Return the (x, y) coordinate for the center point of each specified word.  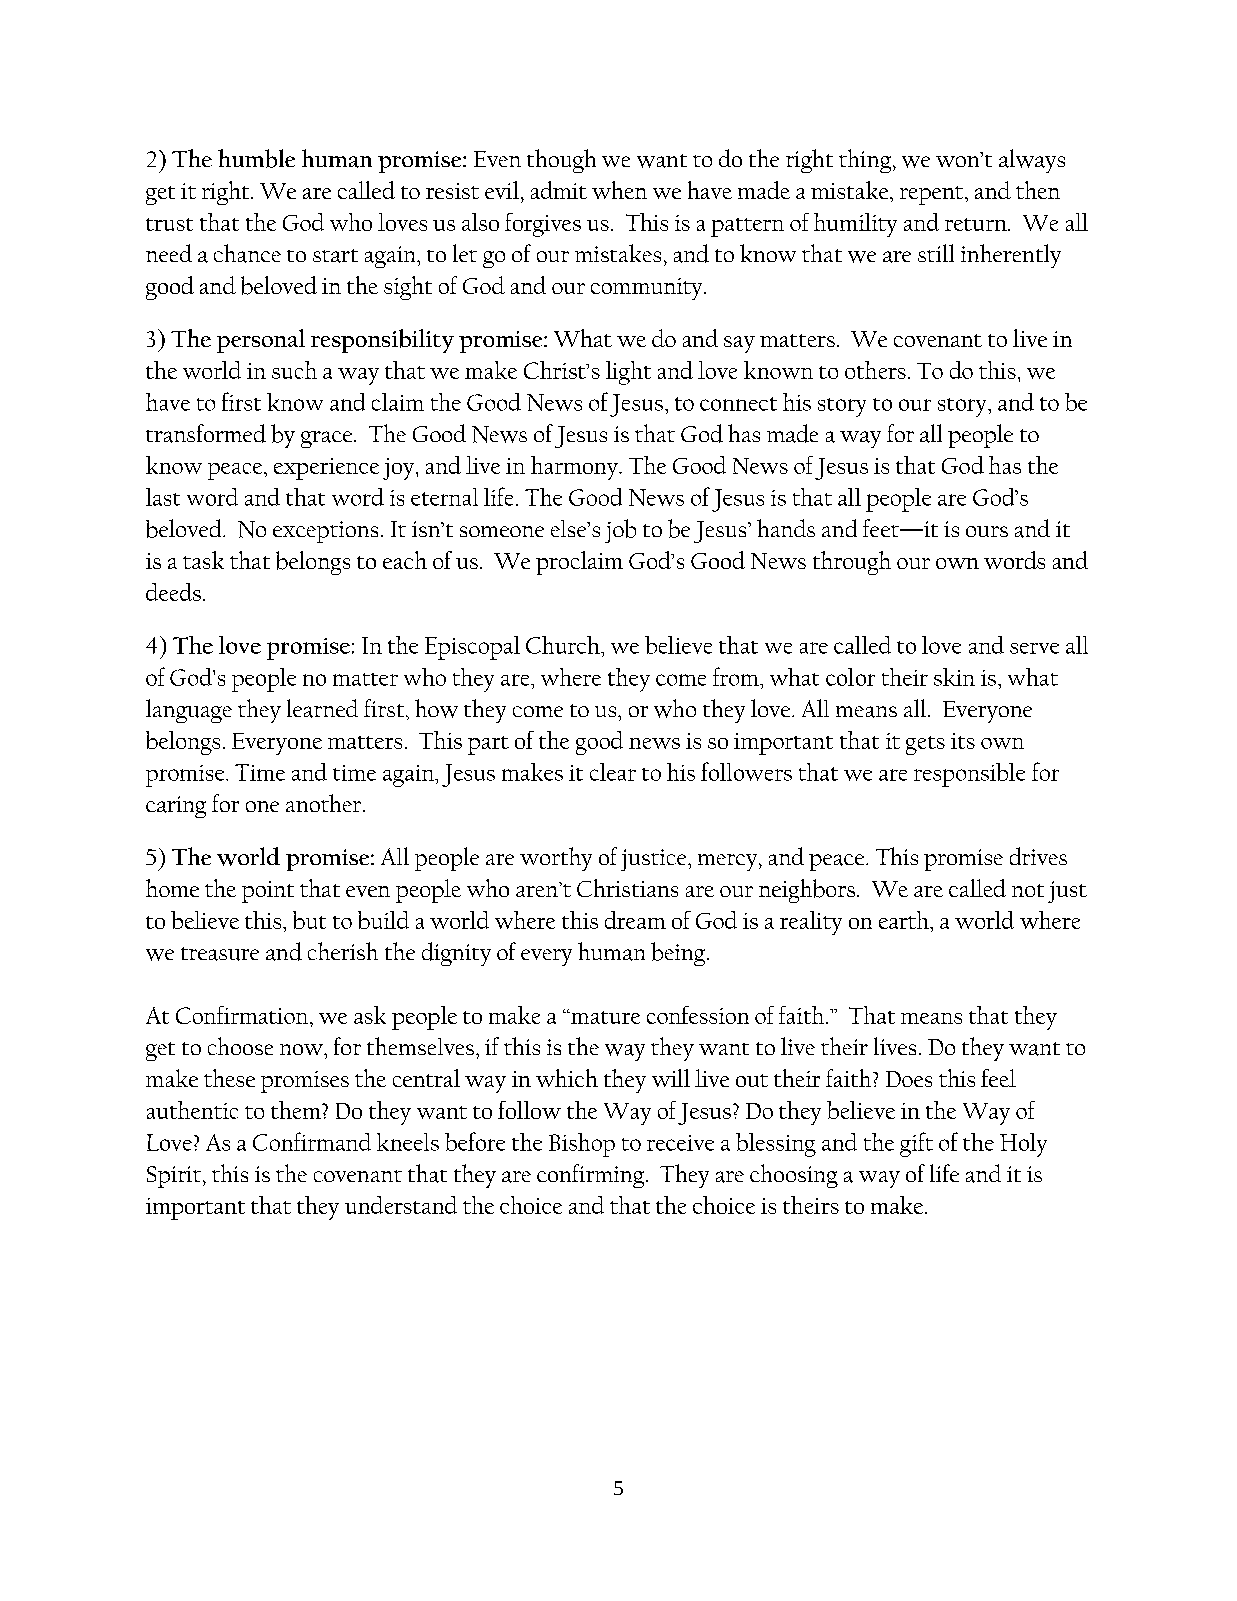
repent (931, 195)
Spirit (174, 1177)
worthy (556, 859)
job (620, 531)
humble (256, 158)
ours (987, 531)
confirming (592, 1176)
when (619, 190)
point (268, 892)
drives (1038, 856)
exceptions (325, 532)
